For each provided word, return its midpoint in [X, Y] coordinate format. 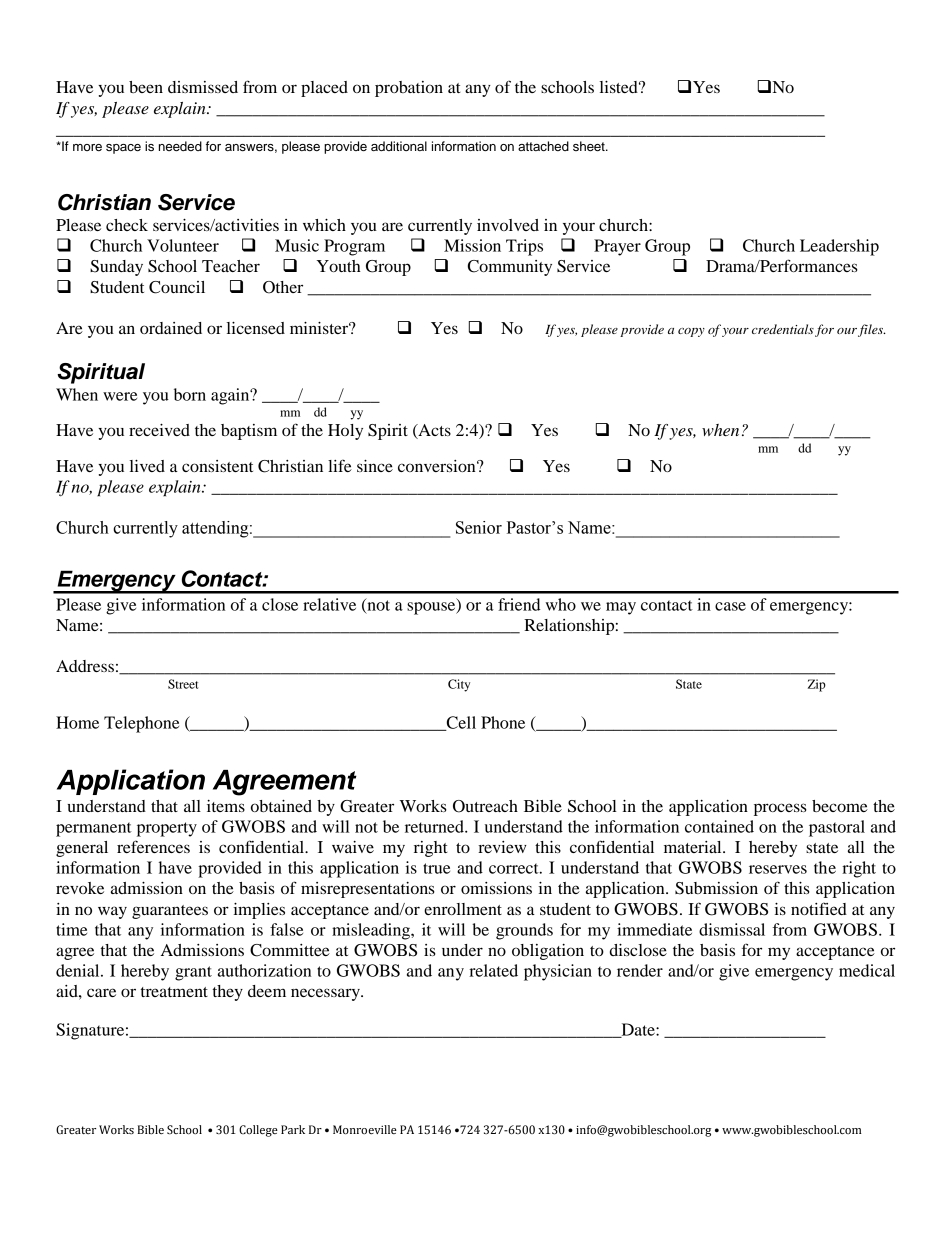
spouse [432, 608]
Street [183, 684]
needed [180, 146]
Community [510, 268]
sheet [590, 146]
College [258, 1131]
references [153, 846]
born [190, 394]
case [730, 606]
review [502, 847]
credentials [783, 329]
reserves [778, 869]
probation [409, 89]
